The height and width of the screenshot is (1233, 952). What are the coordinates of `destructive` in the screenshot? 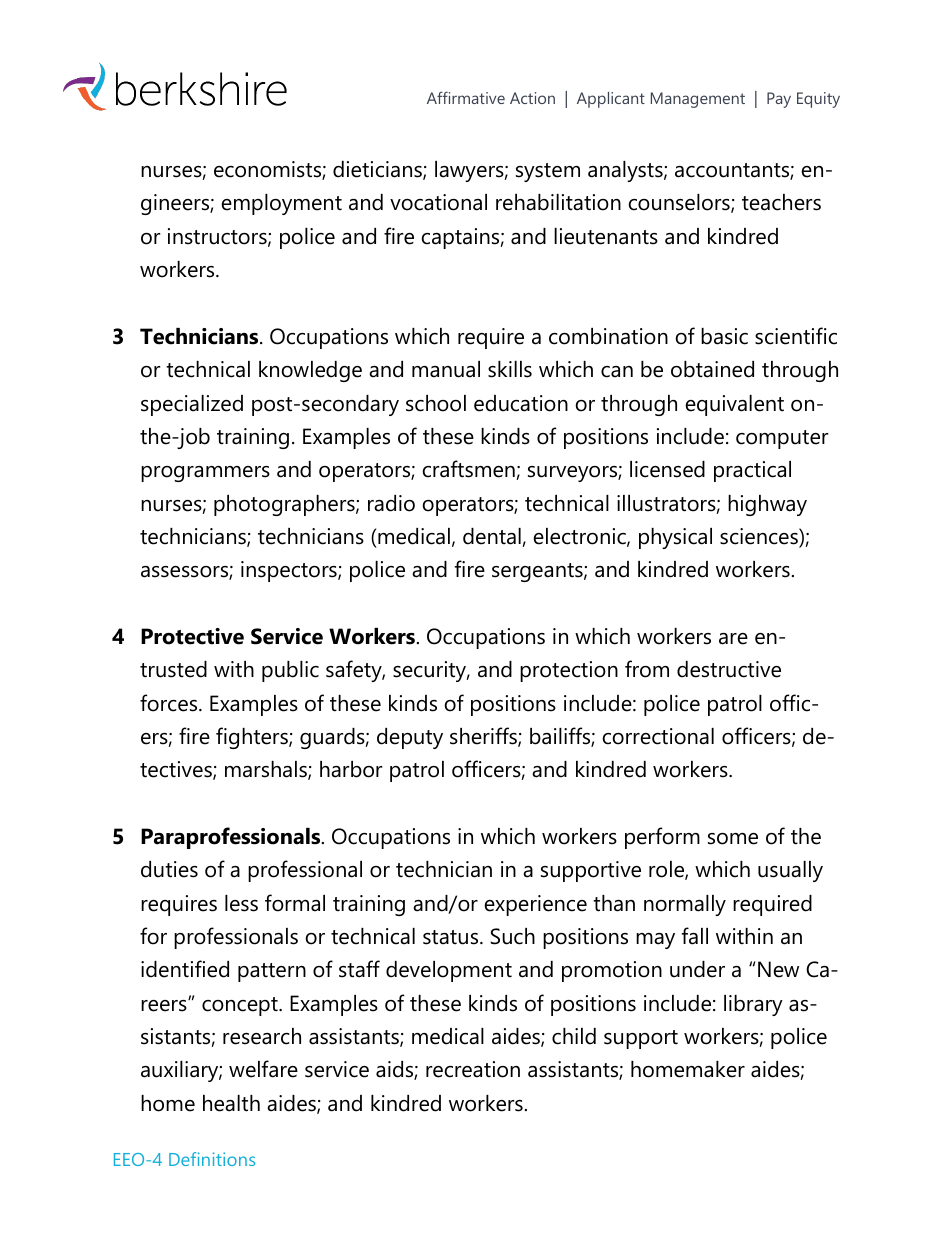 It's located at (729, 669).
